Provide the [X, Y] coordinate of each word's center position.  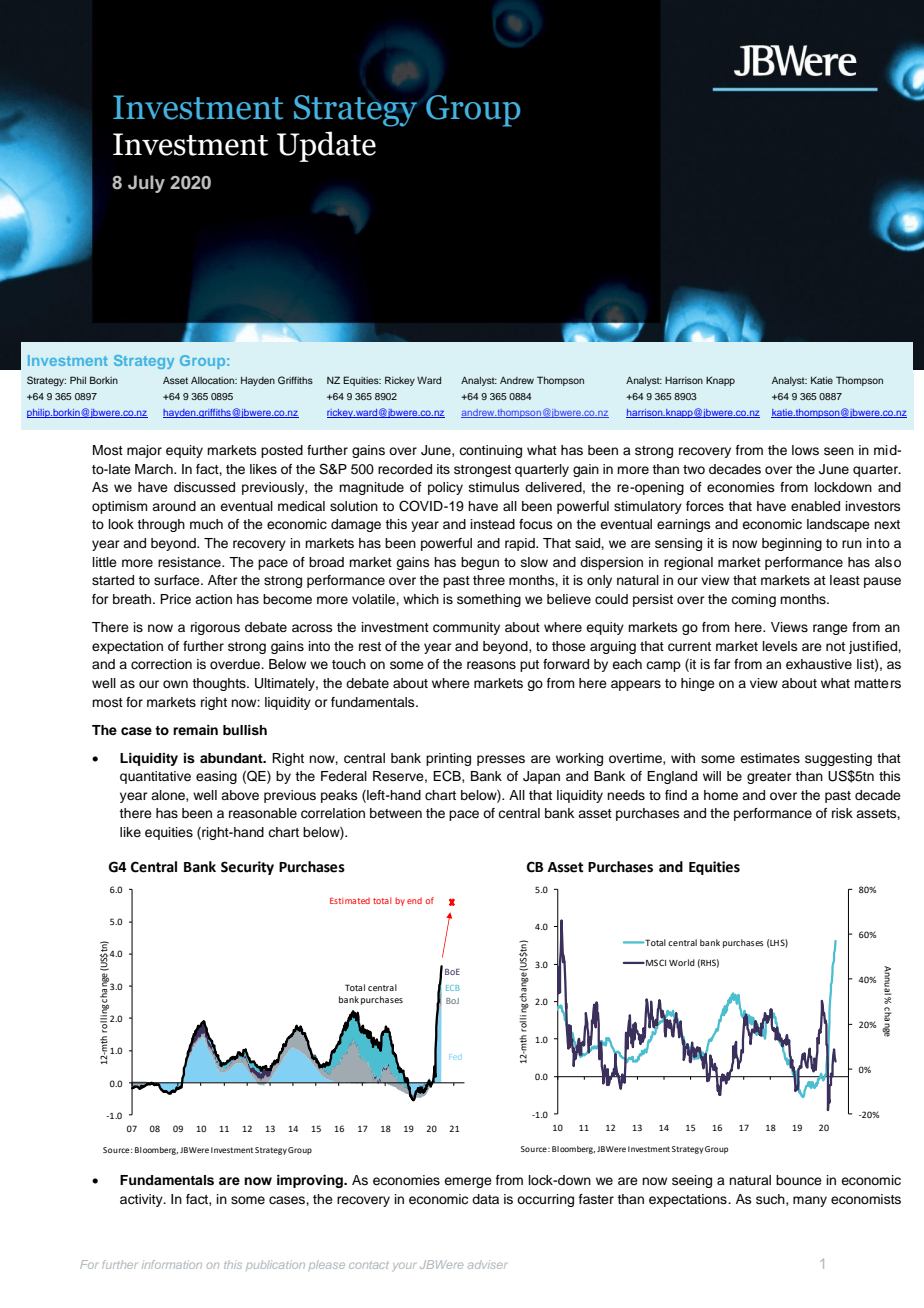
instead [493, 524]
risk [842, 813]
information [172, 1264]
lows [805, 450]
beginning [792, 544]
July [146, 184]
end [414, 900]
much [206, 524]
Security [247, 868]
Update [326, 146]
